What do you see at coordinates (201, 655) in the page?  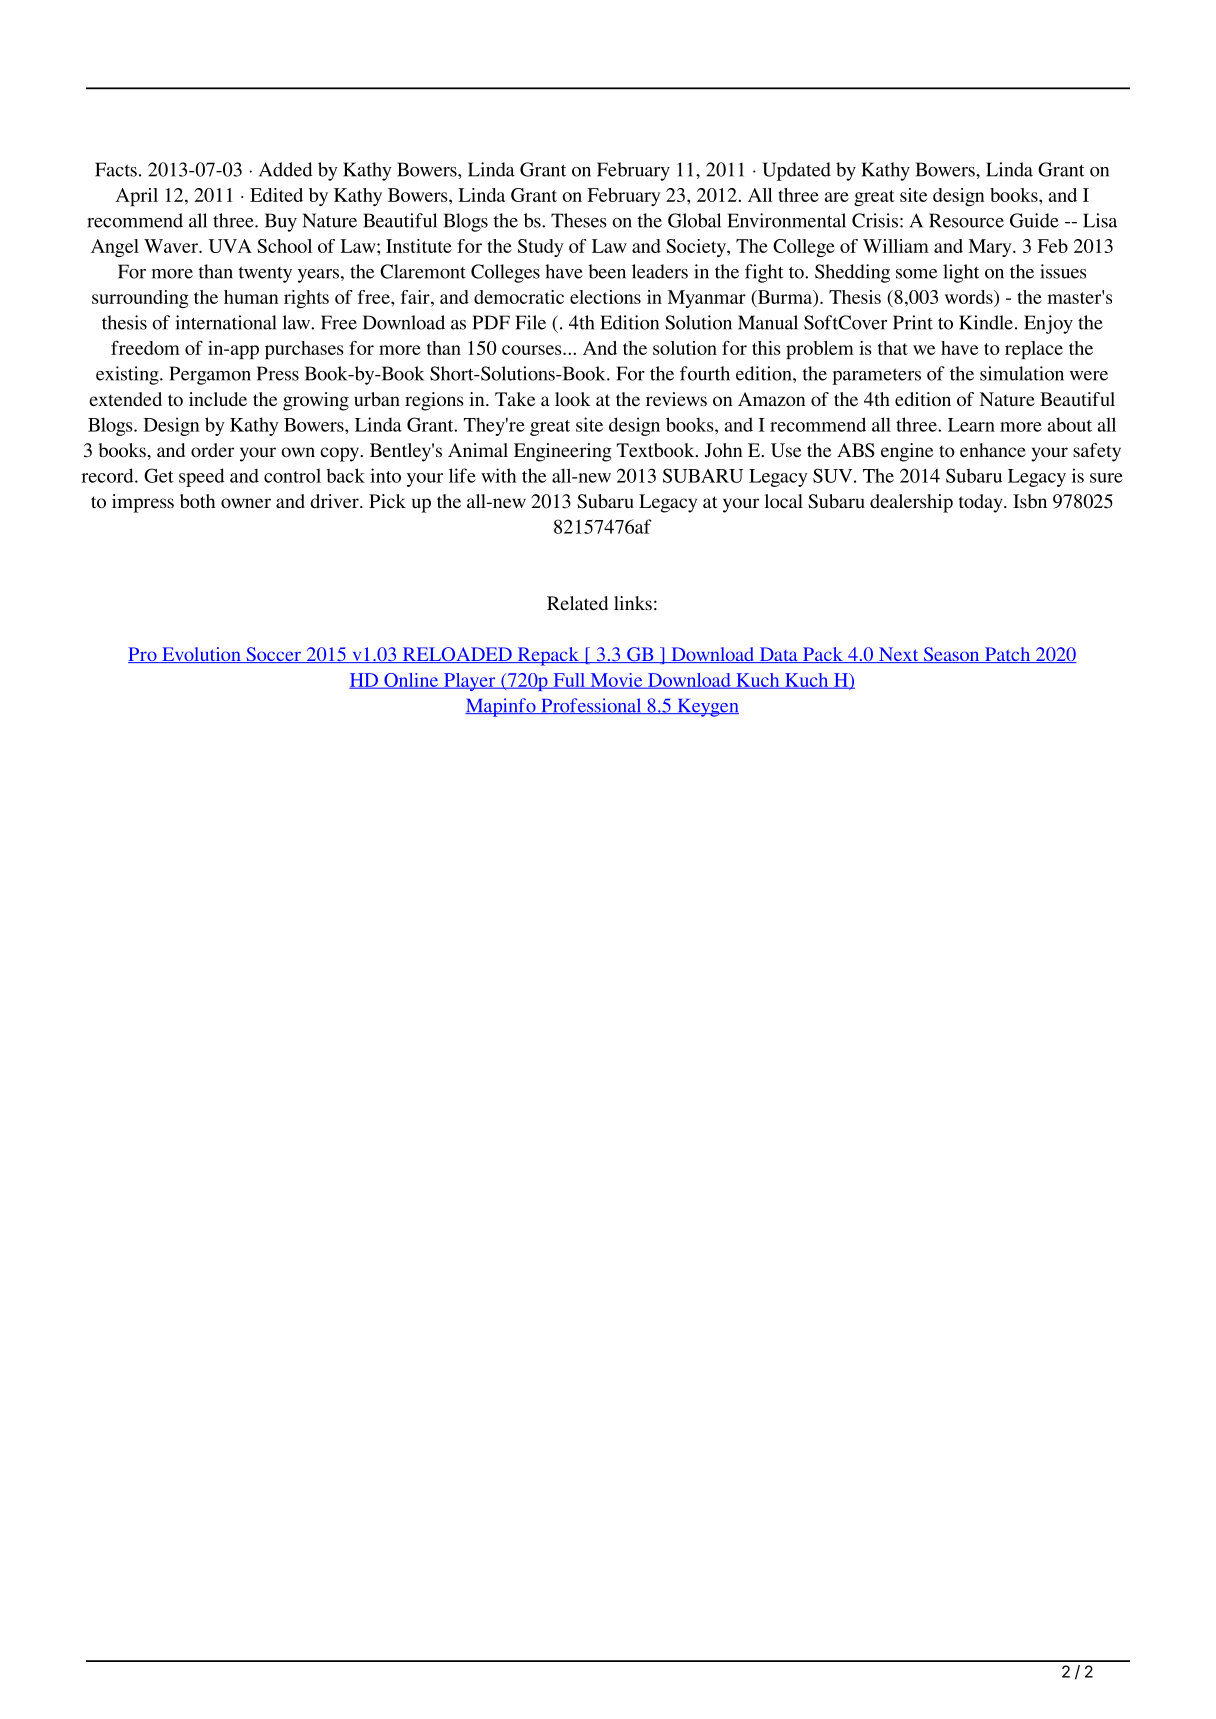 I see `Evolution` at bounding box center [201, 655].
